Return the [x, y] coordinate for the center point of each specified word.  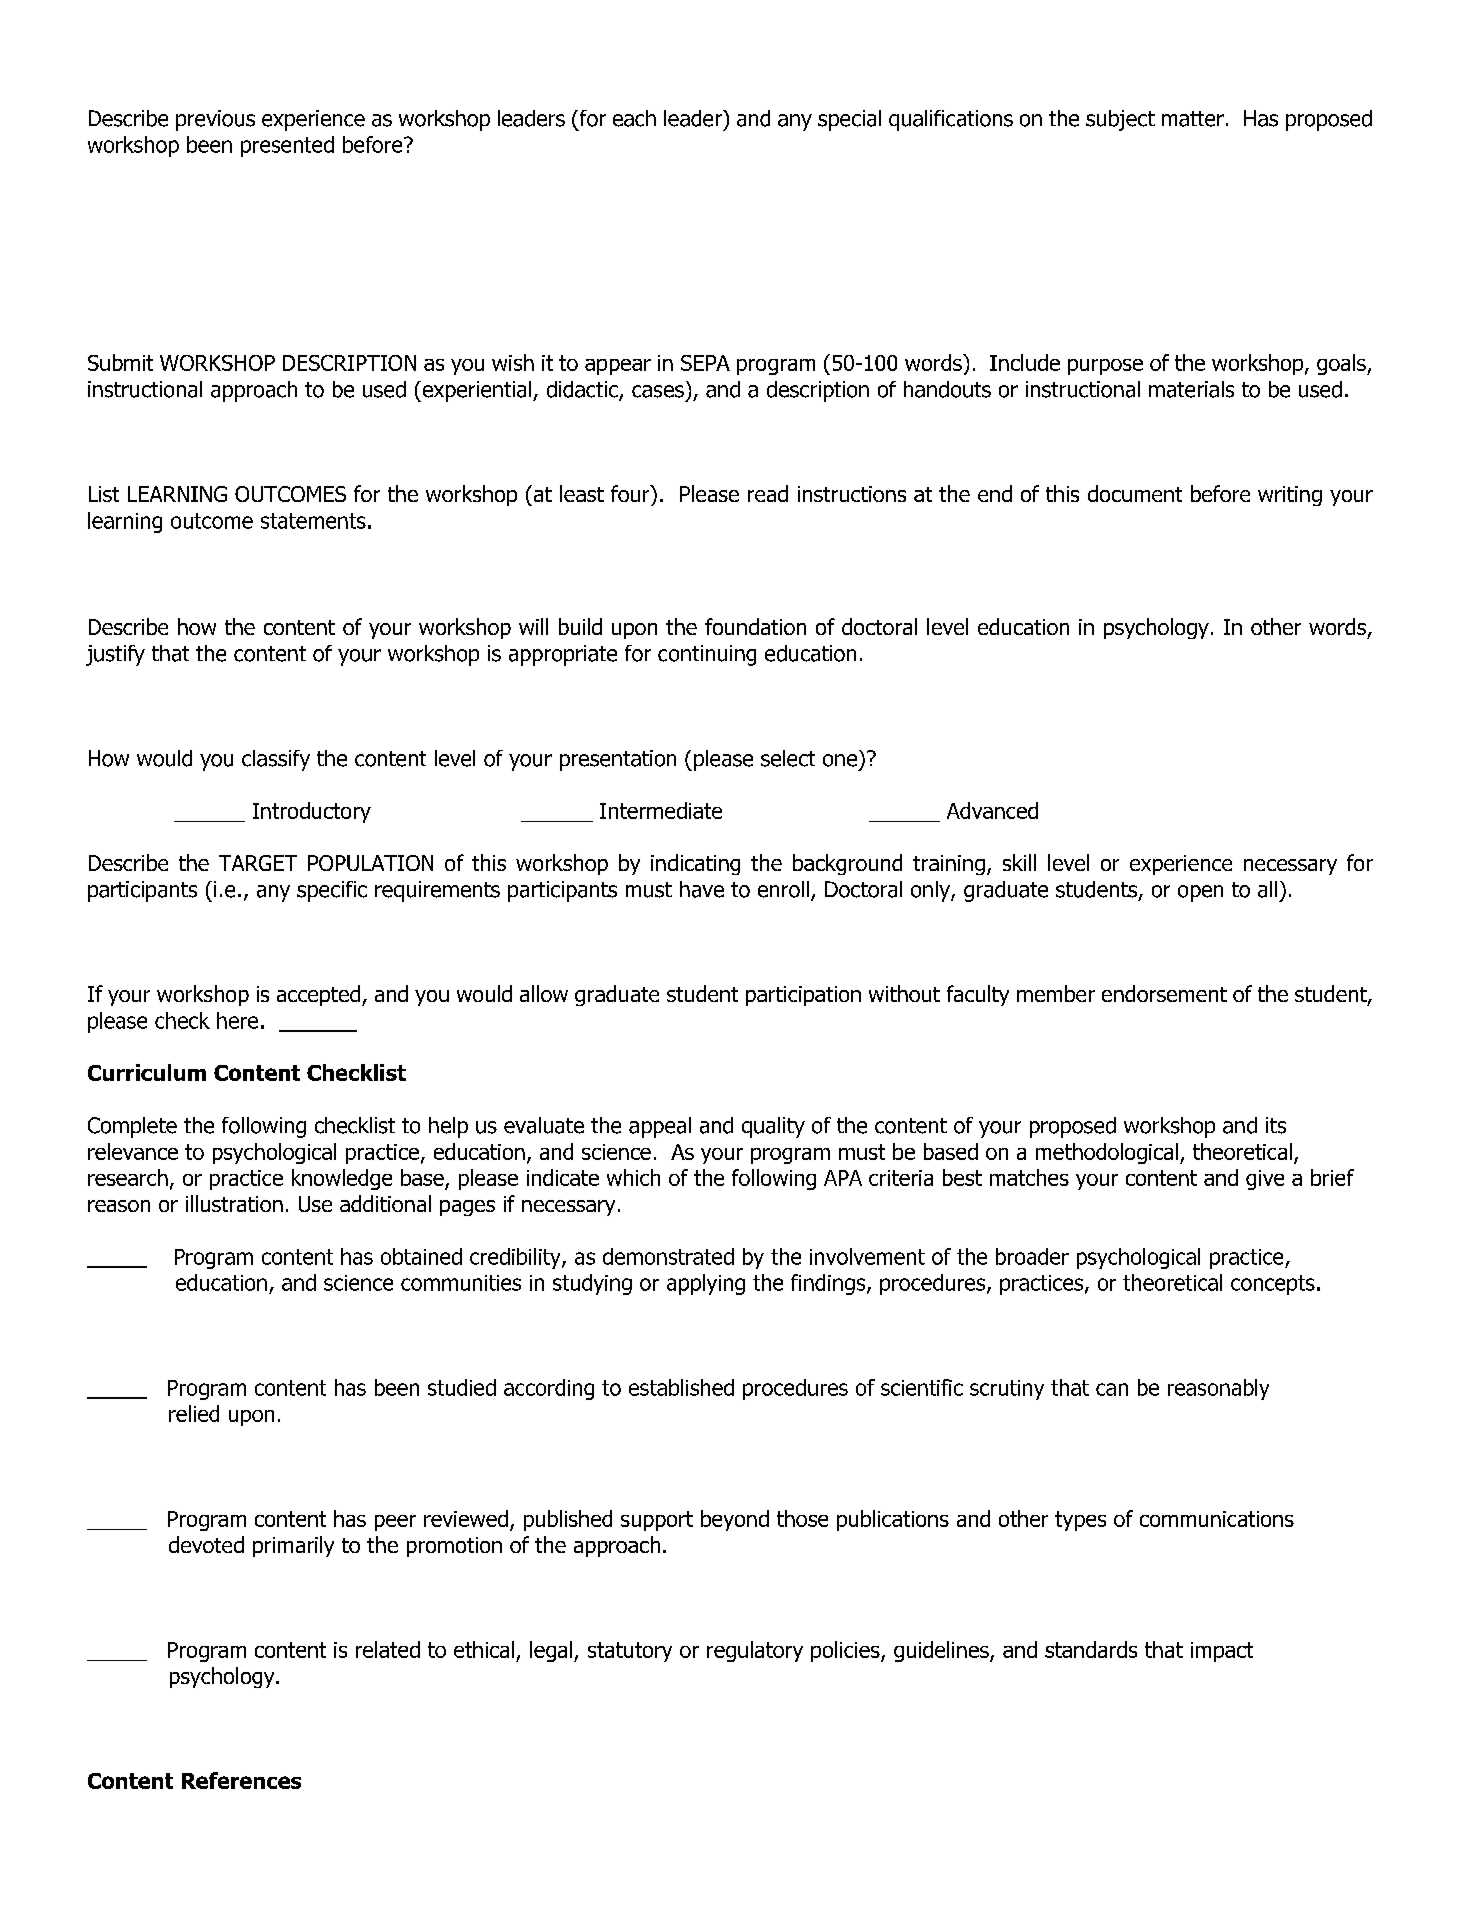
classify [276, 760]
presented [287, 146]
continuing [707, 655]
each [634, 118]
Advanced [992, 810]
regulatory [755, 1651]
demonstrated [668, 1256]
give [1265, 1180]
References [241, 1780]
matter [1193, 119]
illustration [234, 1203]
